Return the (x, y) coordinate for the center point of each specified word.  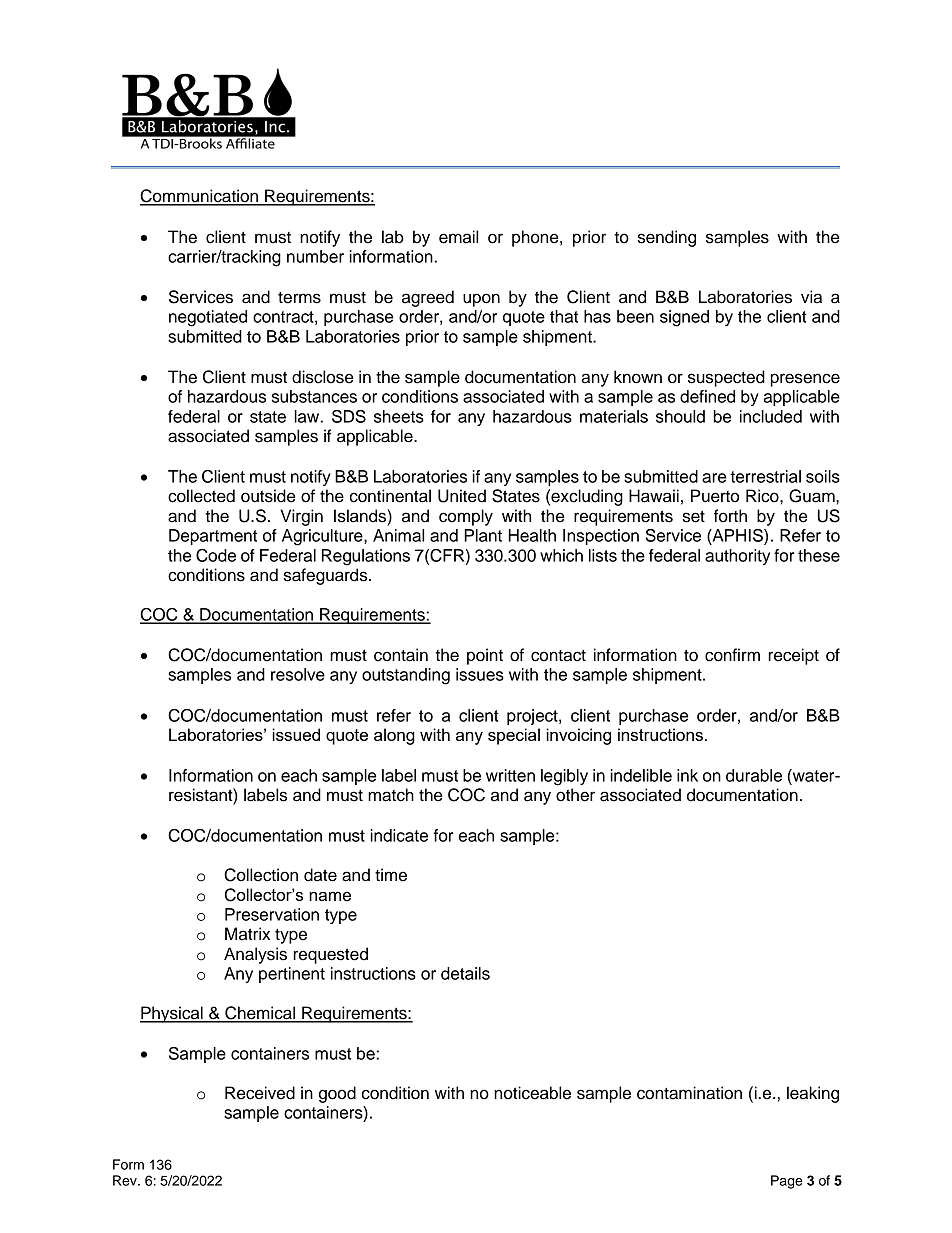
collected (201, 496)
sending (667, 238)
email (458, 237)
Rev (126, 1180)
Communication (200, 197)
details (465, 973)
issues (480, 674)
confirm (732, 655)
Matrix (247, 934)
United (462, 496)
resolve (298, 674)
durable (754, 775)
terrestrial (765, 476)
